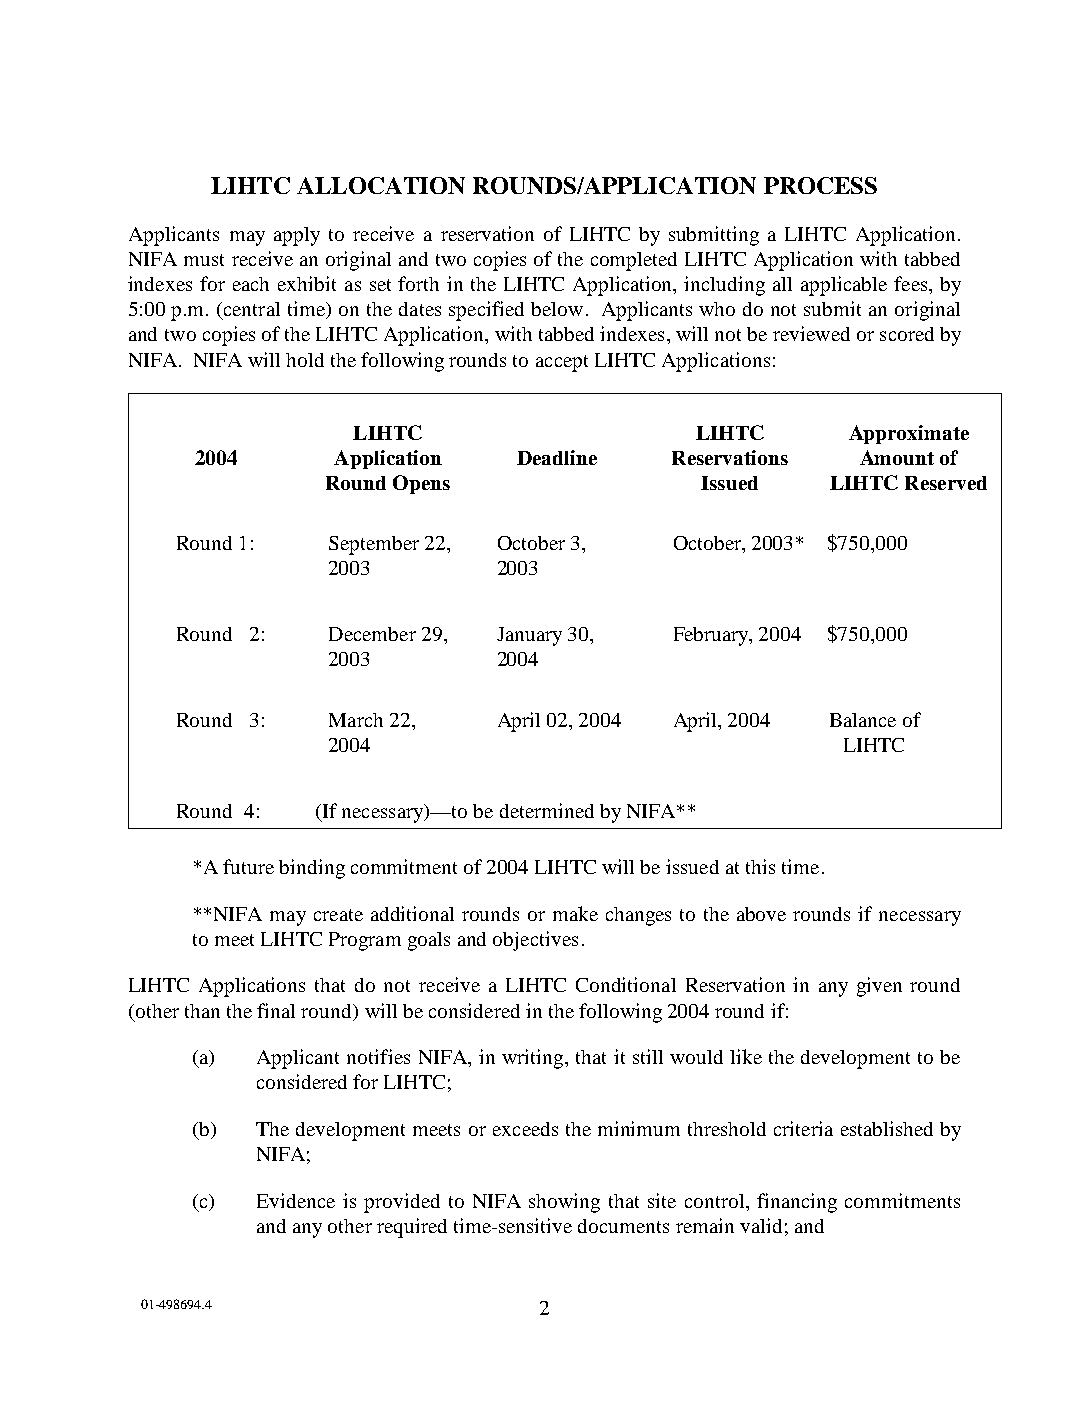 This screenshot has height=1409, width=1089. Describe the element at coordinates (863, 720) in the screenshot. I see `Balance` at that location.
